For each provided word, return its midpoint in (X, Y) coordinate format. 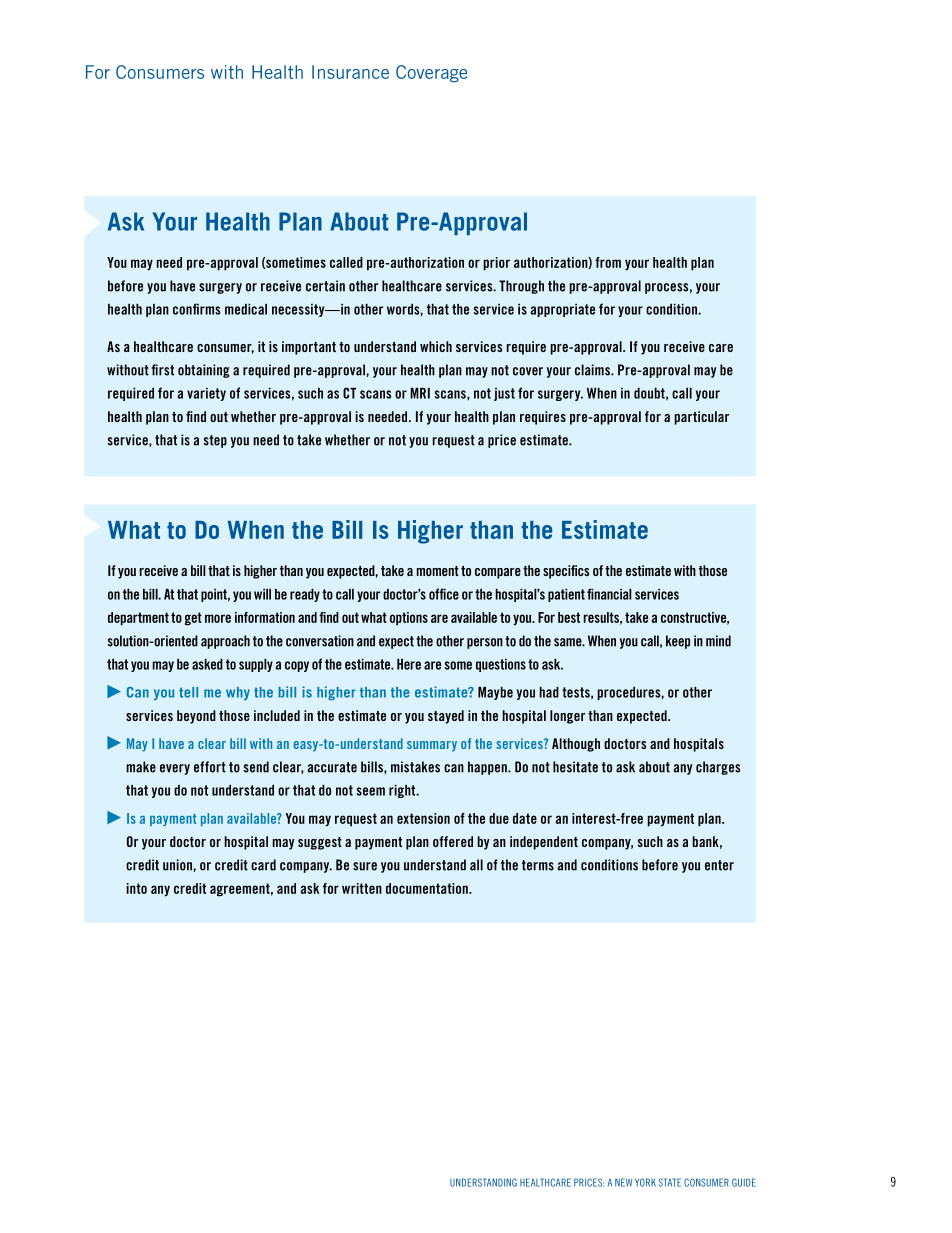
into (137, 888)
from (608, 262)
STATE (670, 1182)
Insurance (350, 72)
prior (496, 264)
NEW (623, 1182)
